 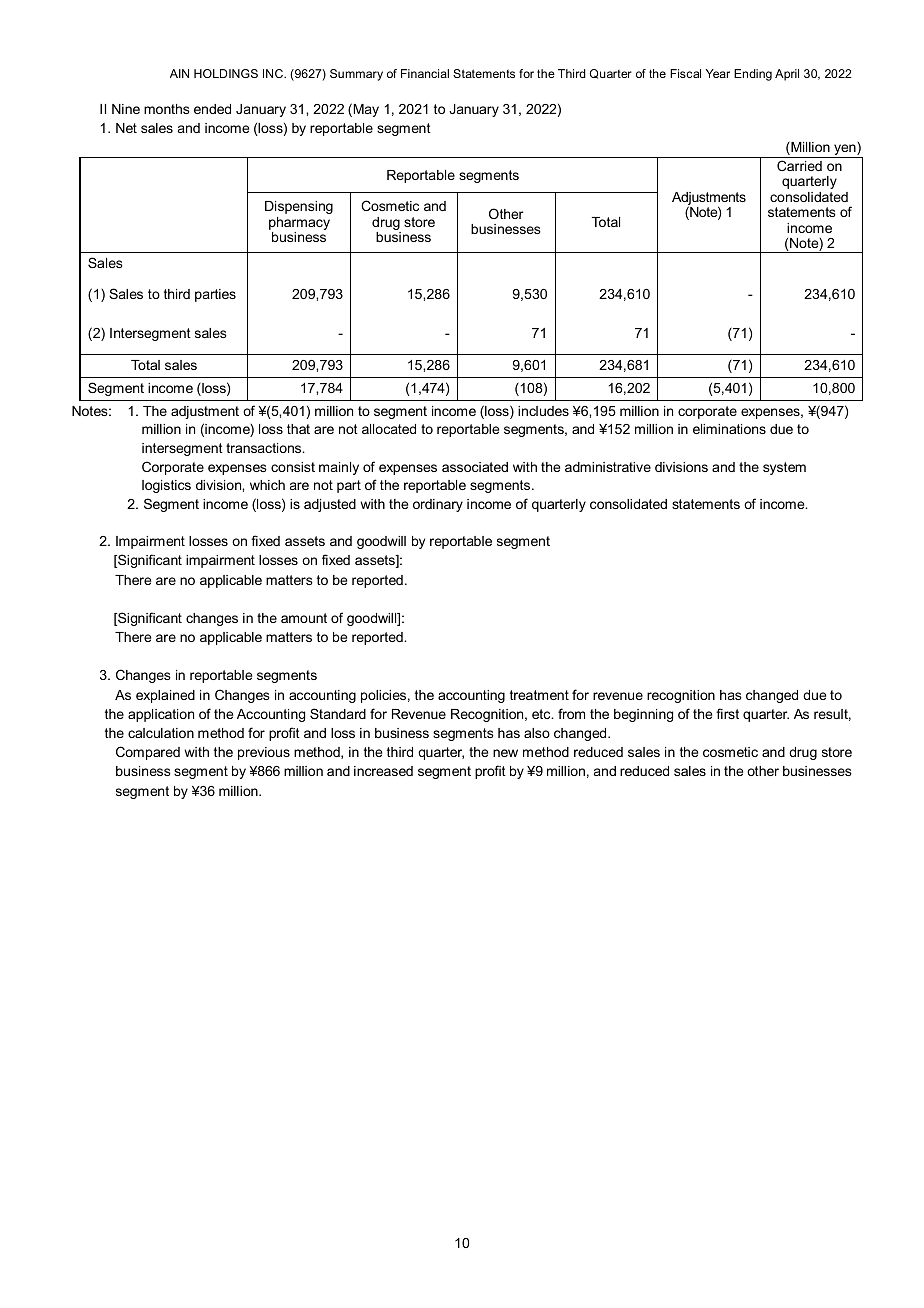 What do you see at coordinates (425, 73) in the page?
I see `Financial` at bounding box center [425, 73].
